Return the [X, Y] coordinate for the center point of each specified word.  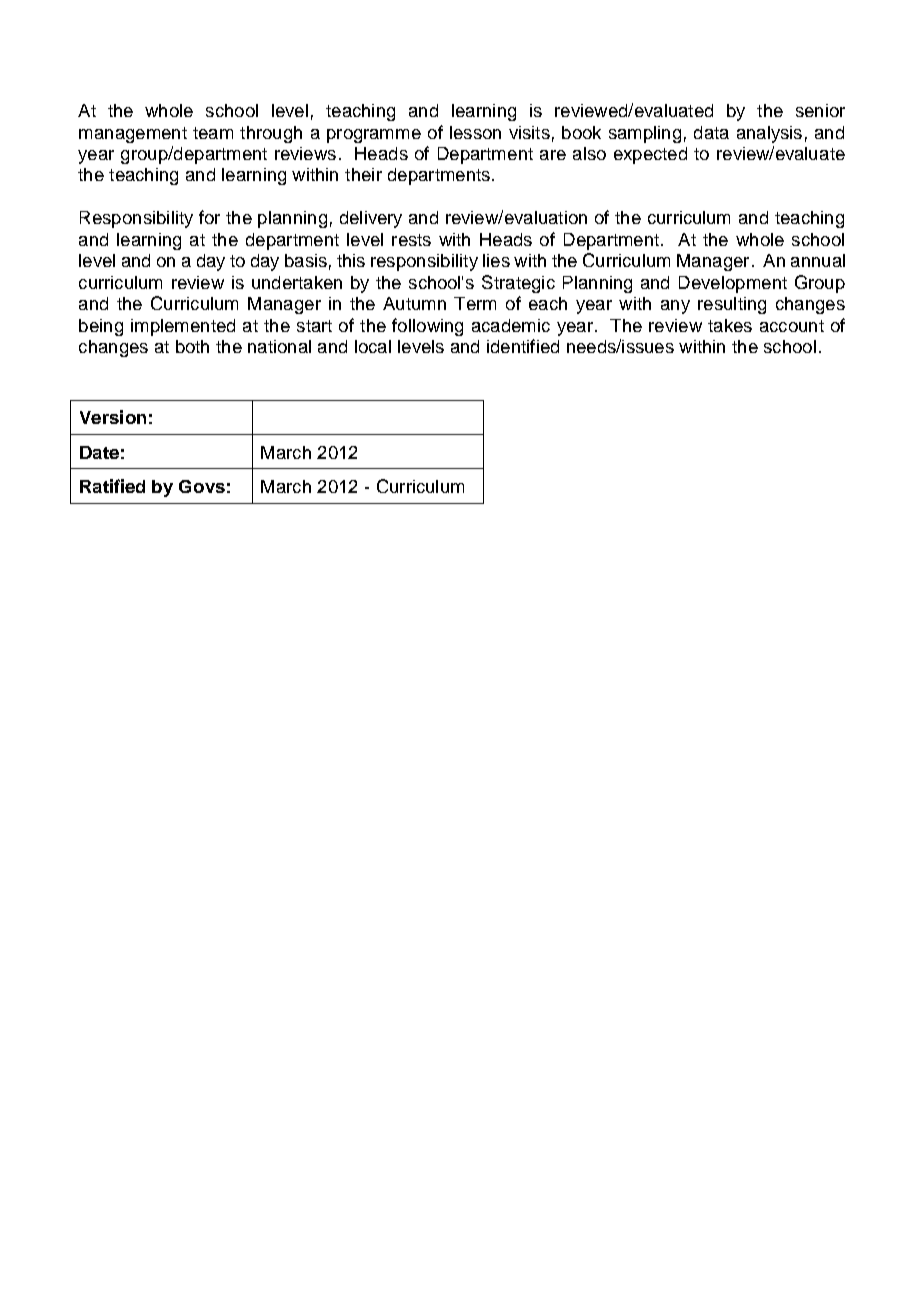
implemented [183, 327]
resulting [732, 305]
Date [99, 452]
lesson [475, 132]
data [711, 132]
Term [475, 303]
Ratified [112, 486]
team [213, 133]
